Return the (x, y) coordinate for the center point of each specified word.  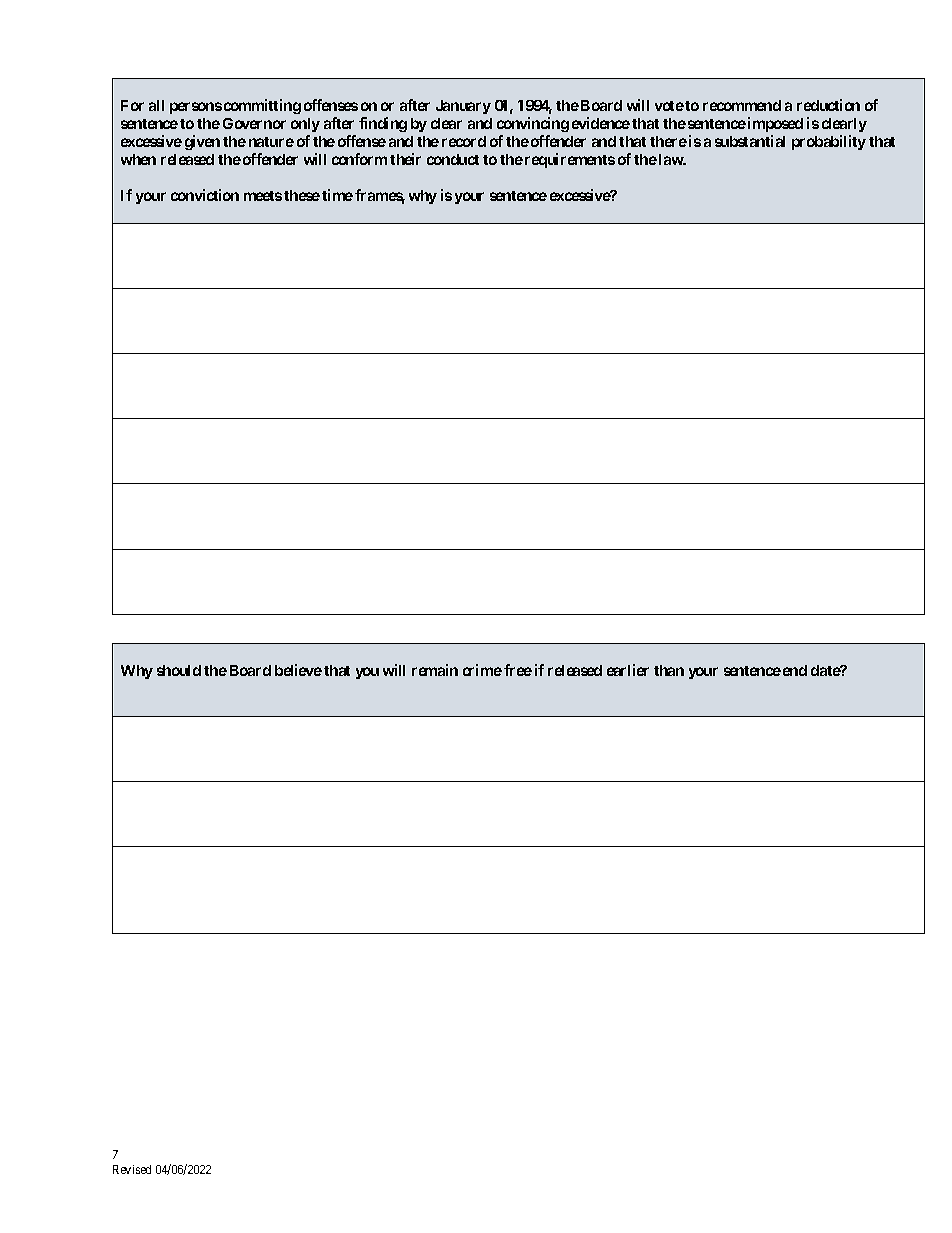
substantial (750, 141)
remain (435, 670)
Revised (132, 1169)
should (179, 670)
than (669, 670)
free (518, 670)
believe (298, 670)
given (202, 142)
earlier (628, 670)
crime (482, 670)
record (464, 141)
